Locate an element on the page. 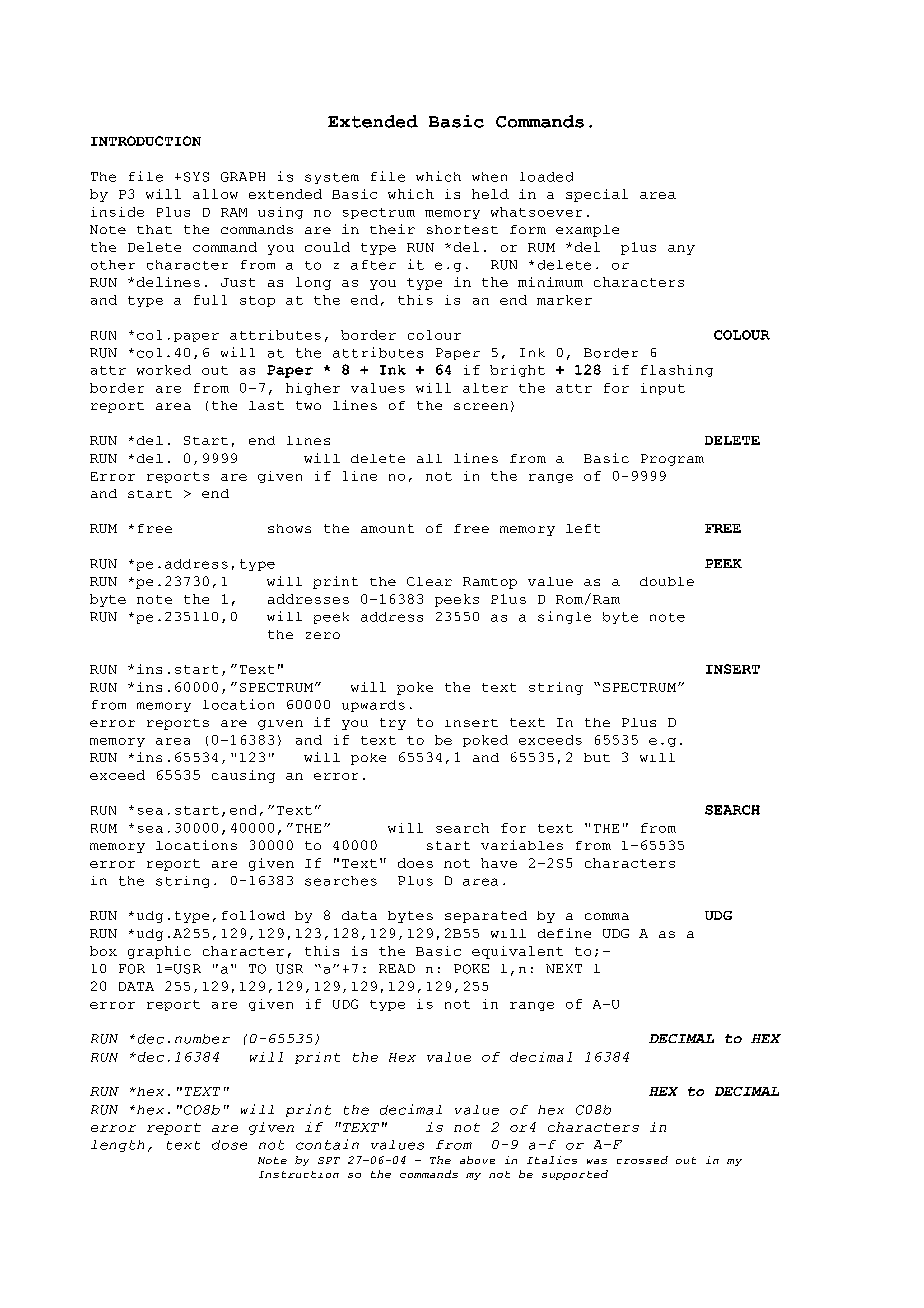 The image size is (924, 1308). special is located at coordinates (597, 195).
